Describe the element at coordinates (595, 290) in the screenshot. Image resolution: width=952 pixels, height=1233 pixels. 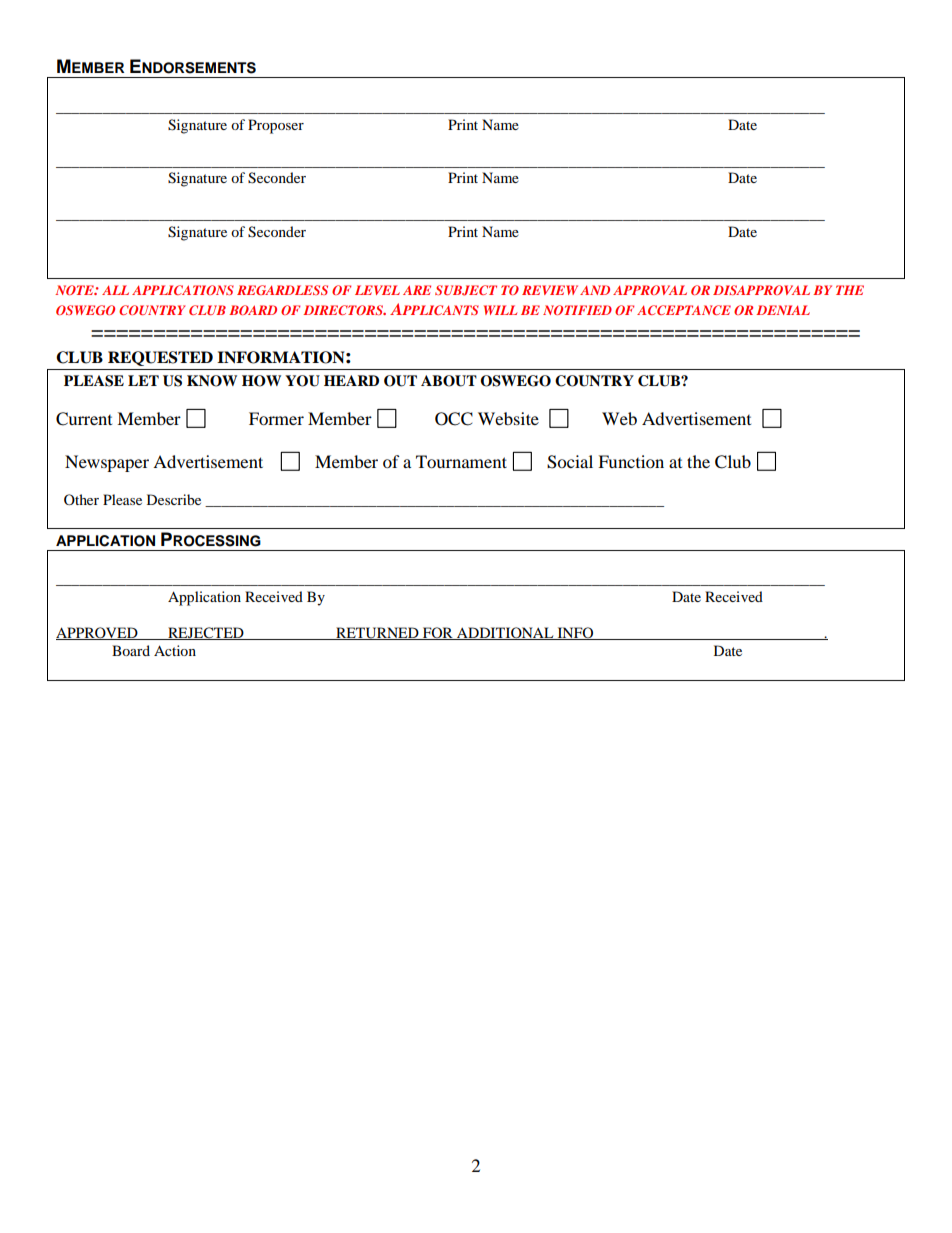
I see `AND` at that location.
